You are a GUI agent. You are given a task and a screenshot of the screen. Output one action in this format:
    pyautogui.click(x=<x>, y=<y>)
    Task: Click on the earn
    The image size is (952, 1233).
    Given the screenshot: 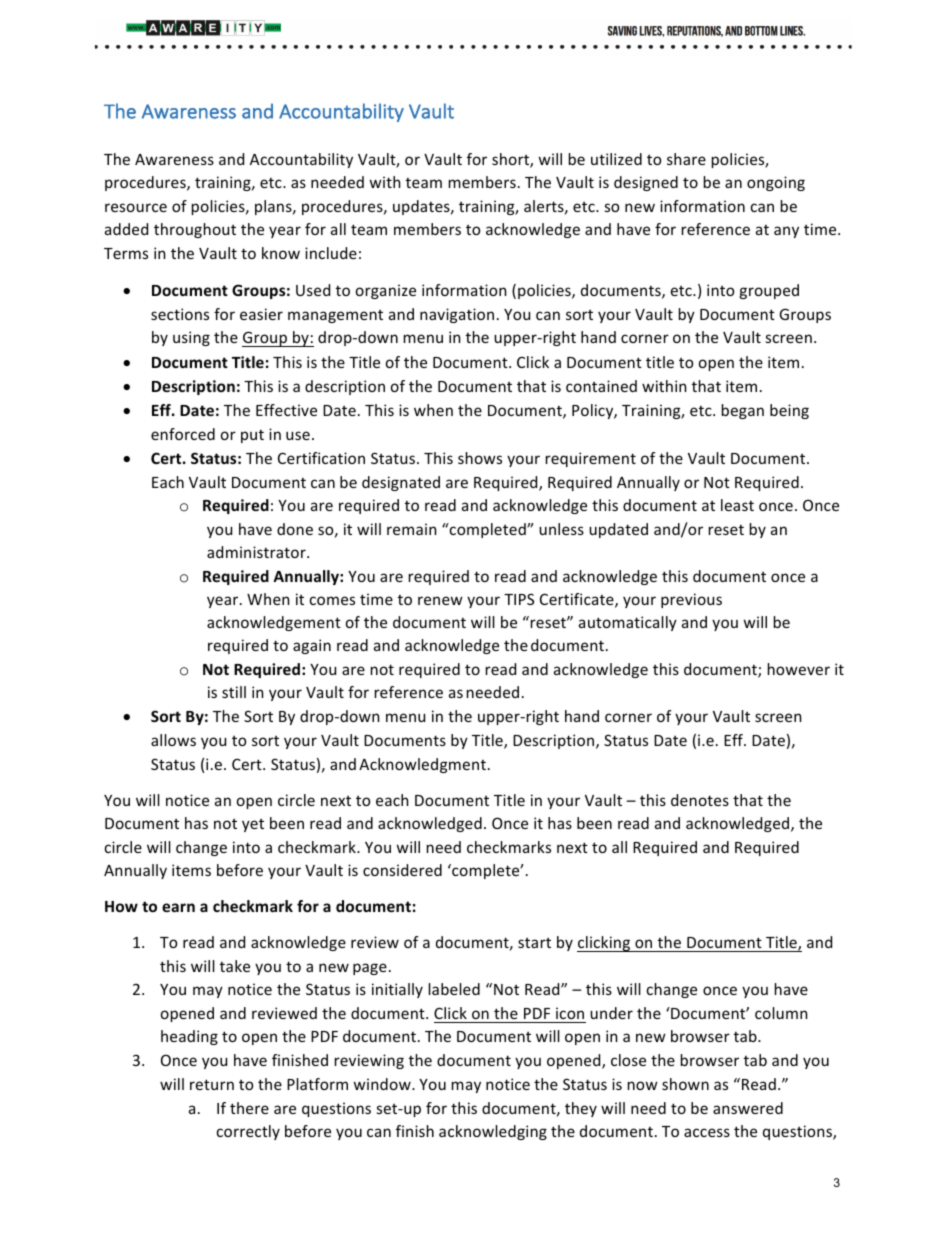 What is the action you would take?
    pyautogui.click(x=178, y=907)
